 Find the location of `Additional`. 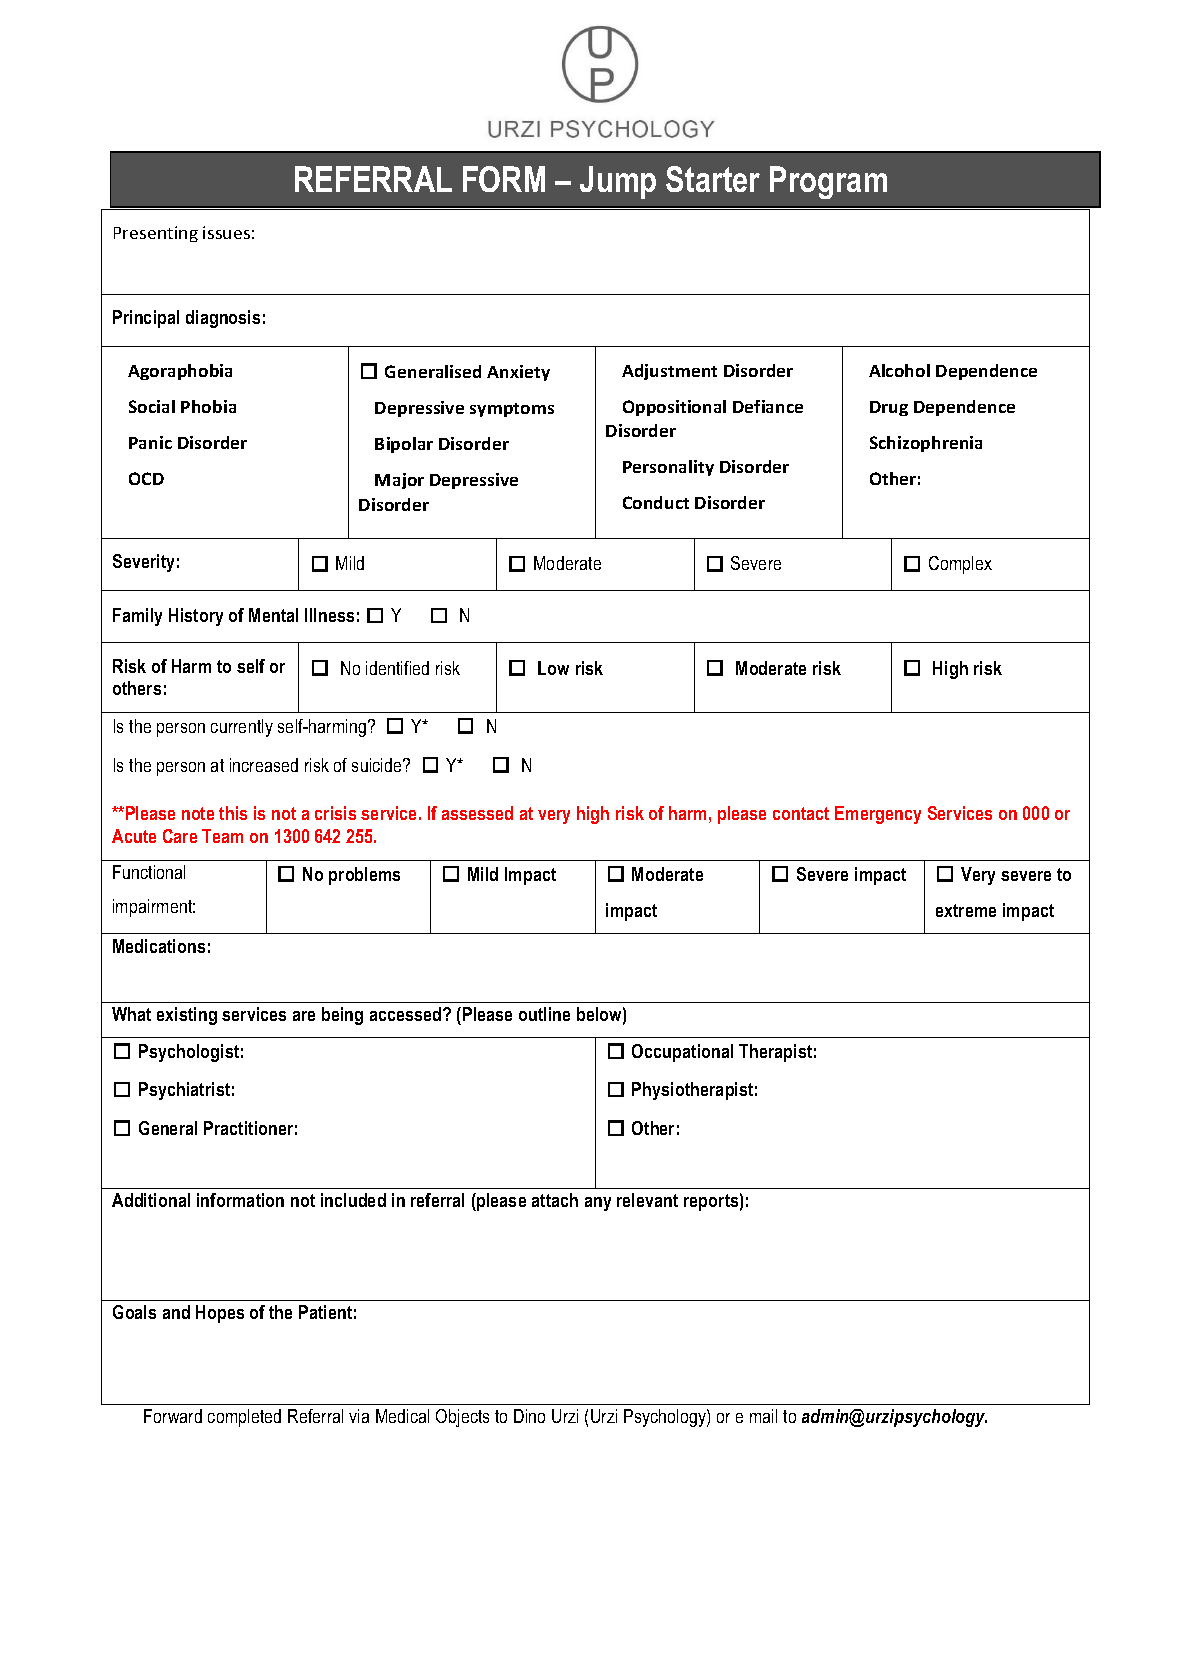

Additional is located at coordinates (151, 1200).
